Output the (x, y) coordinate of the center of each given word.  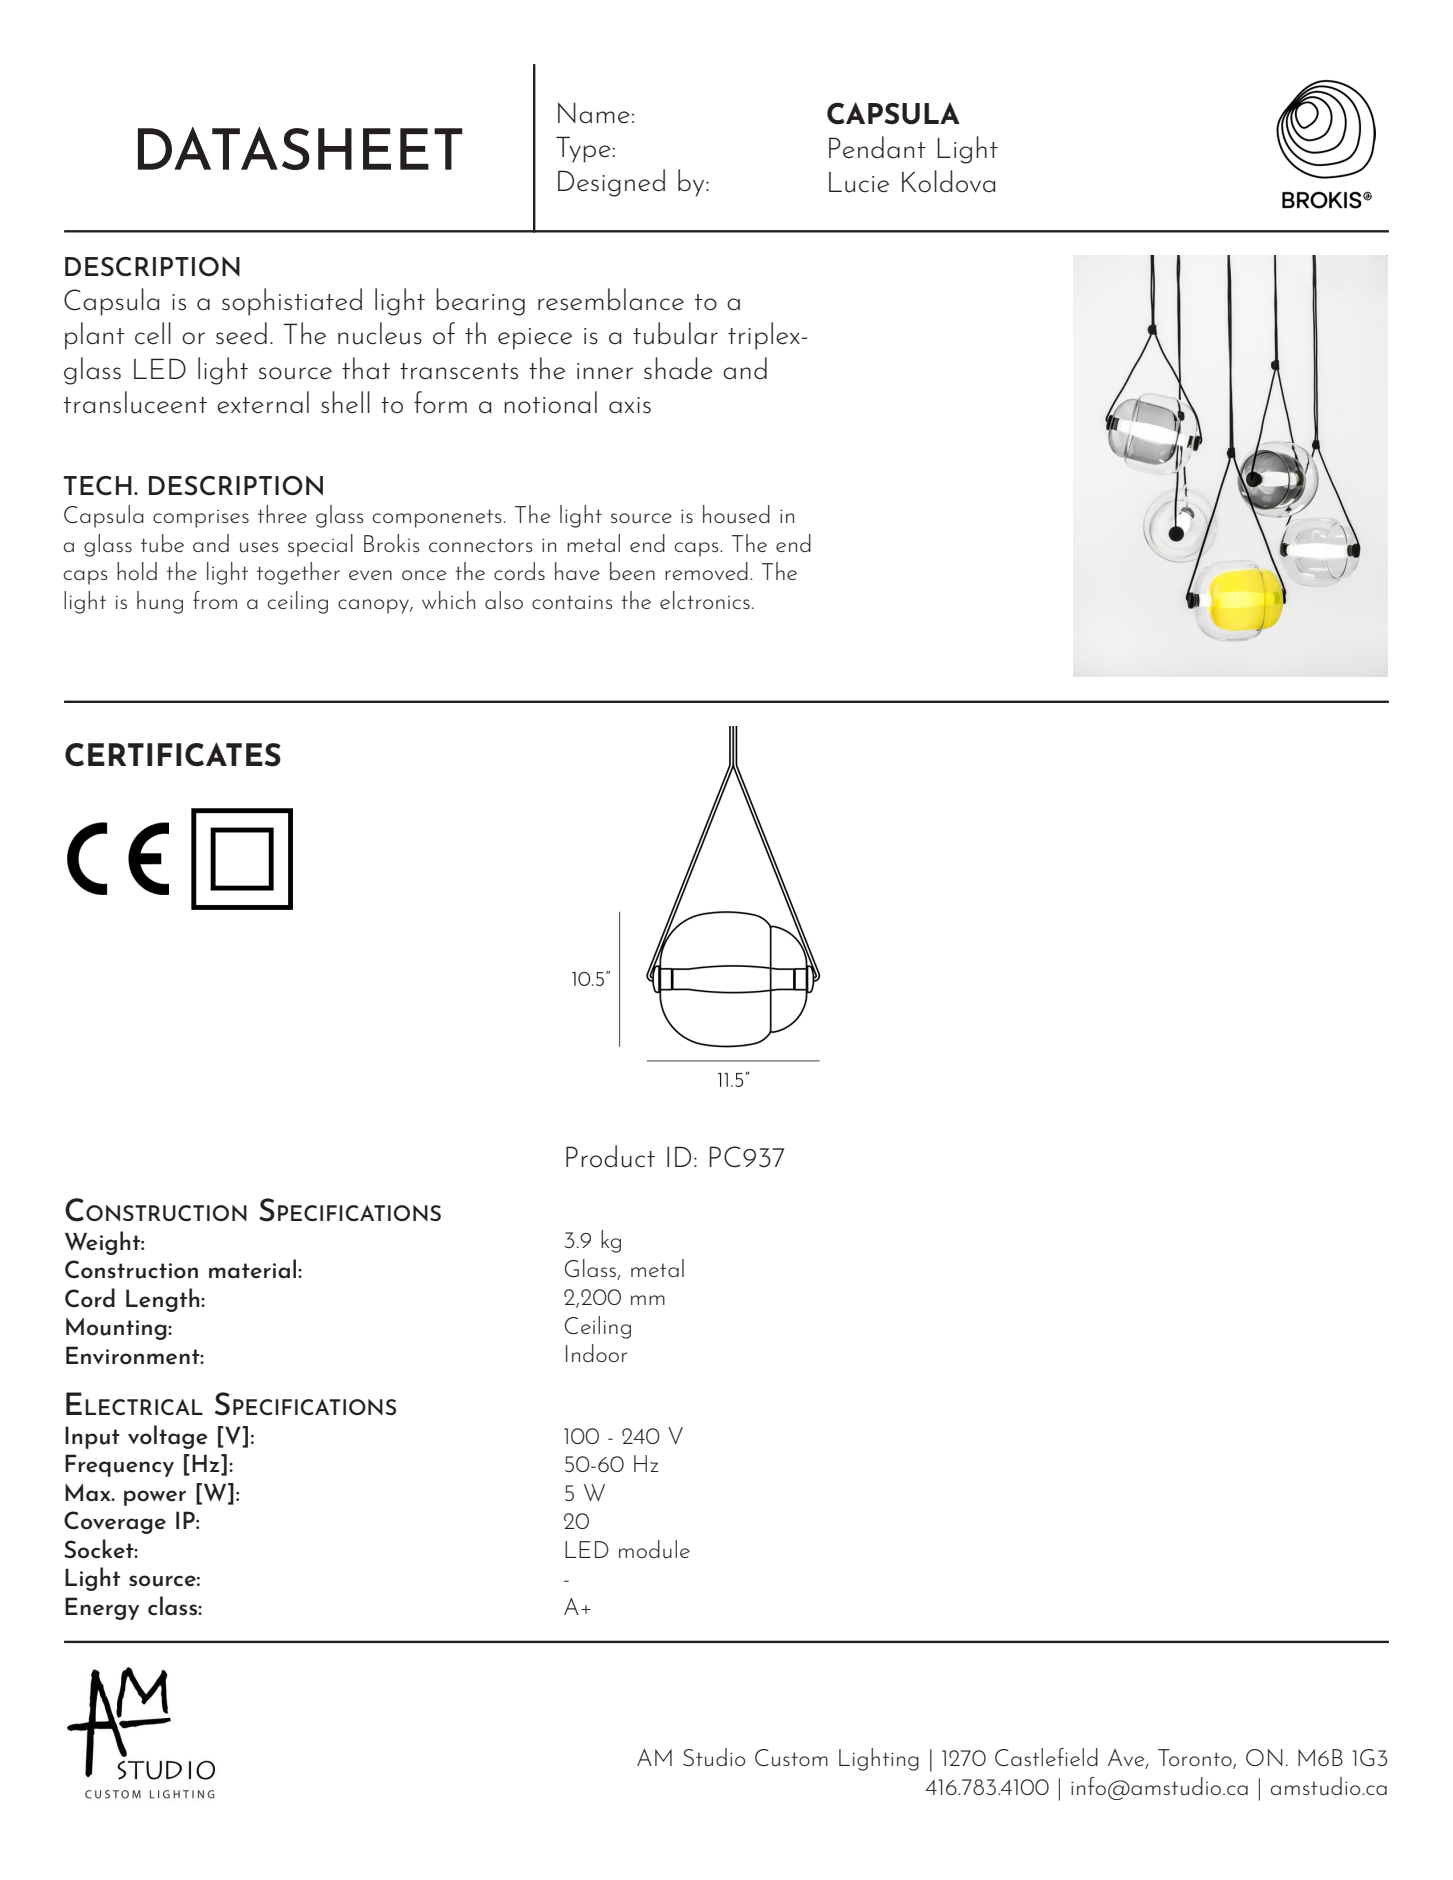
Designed (611, 183)
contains (572, 602)
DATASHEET (300, 148)
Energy (102, 1608)
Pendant (877, 147)
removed (706, 571)
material (254, 1269)
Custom (791, 1758)
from (215, 600)
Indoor (596, 1353)
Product (610, 1156)
